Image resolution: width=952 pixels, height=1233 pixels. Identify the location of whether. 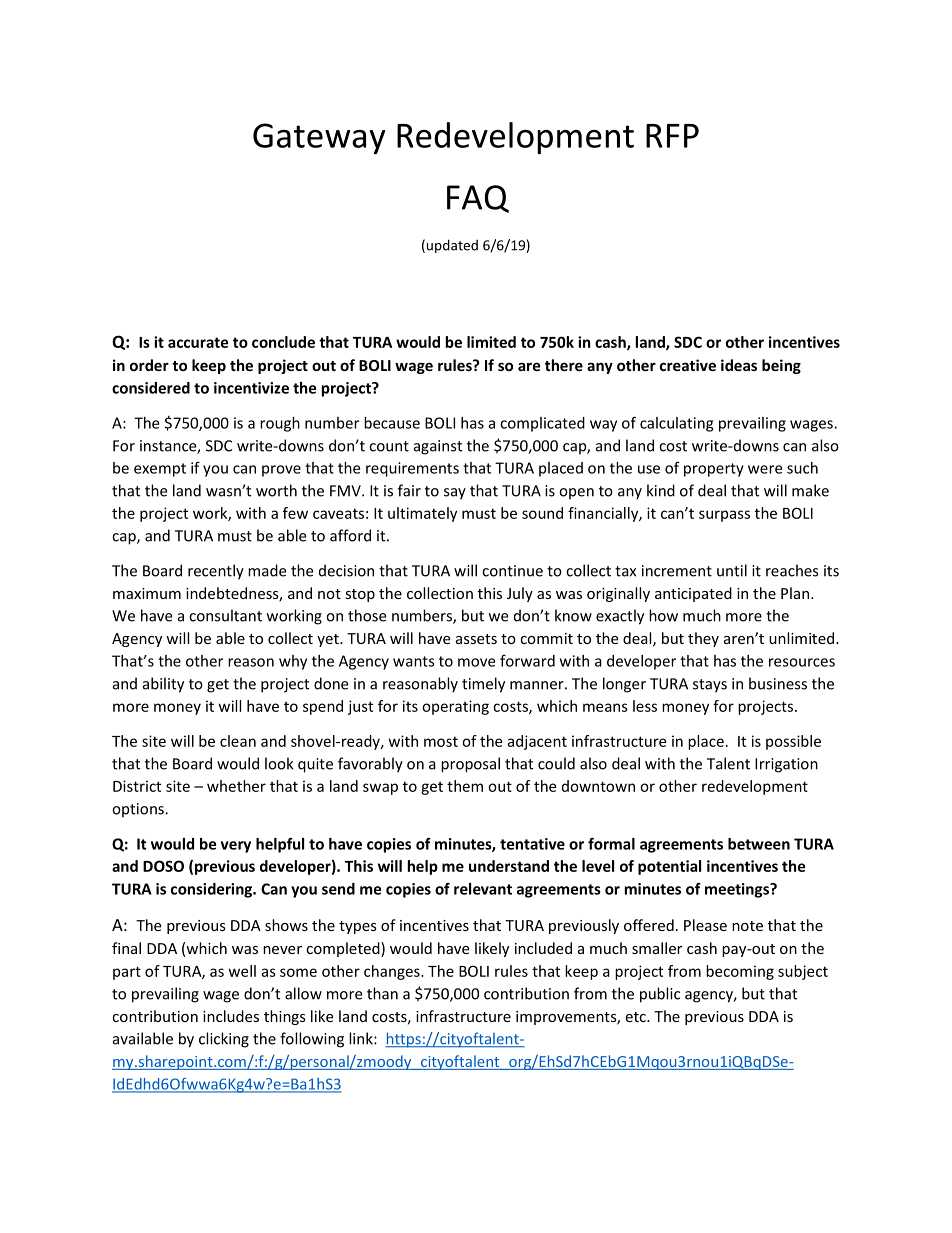
(236, 786).
